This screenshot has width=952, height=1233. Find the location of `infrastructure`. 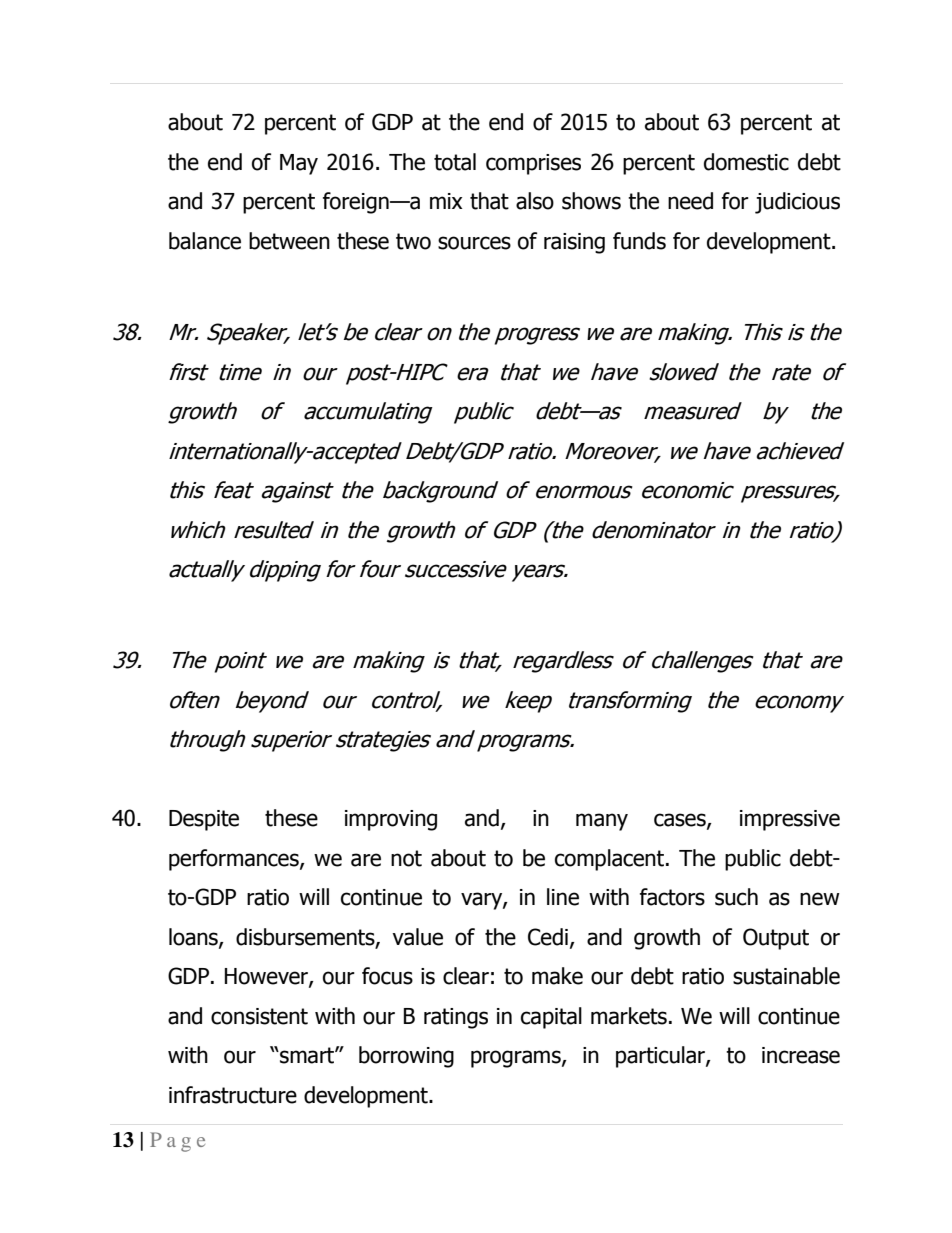

infrastructure is located at coordinates (233, 1095).
